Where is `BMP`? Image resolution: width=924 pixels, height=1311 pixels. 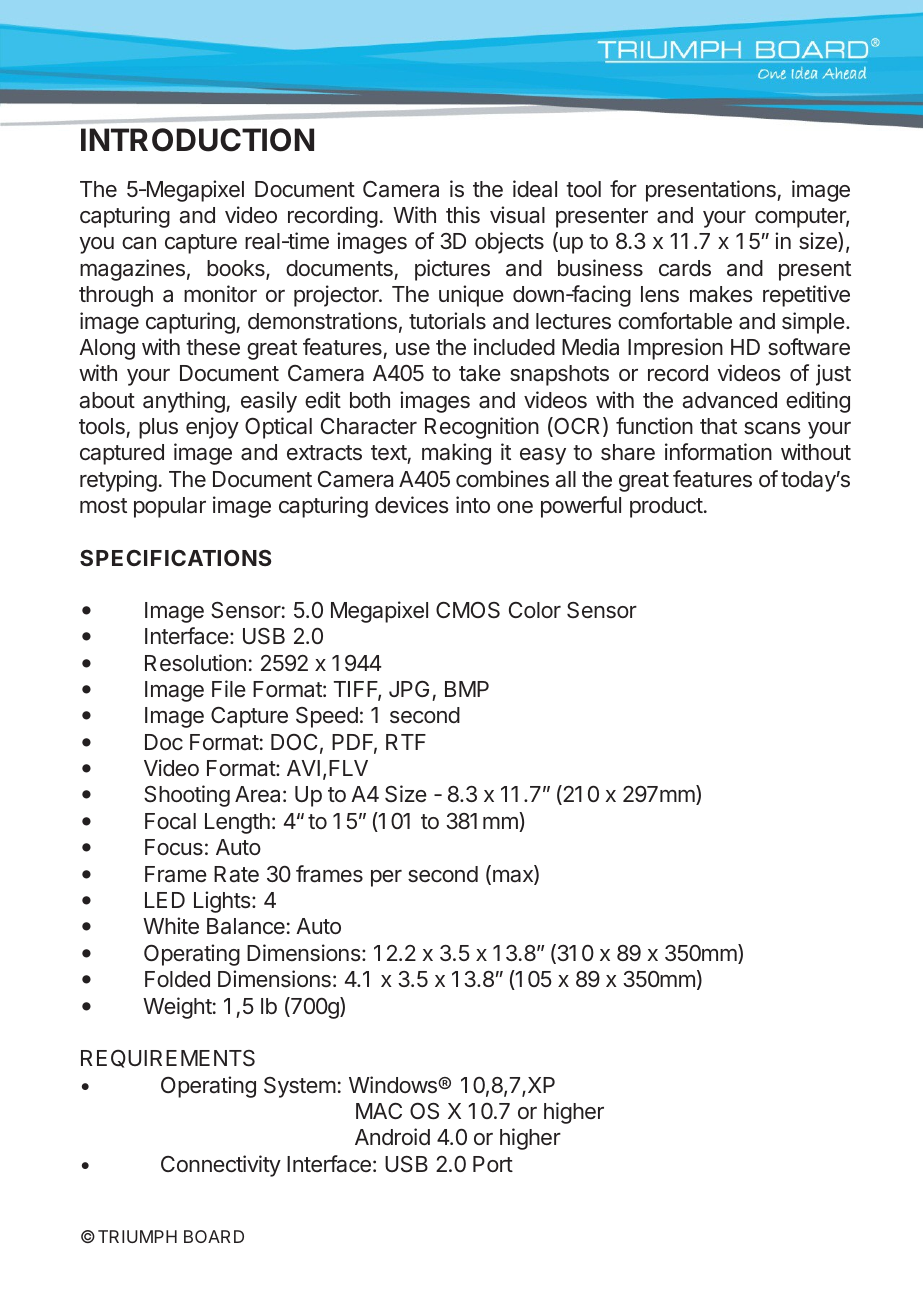
BMP is located at coordinates (467, 689).
